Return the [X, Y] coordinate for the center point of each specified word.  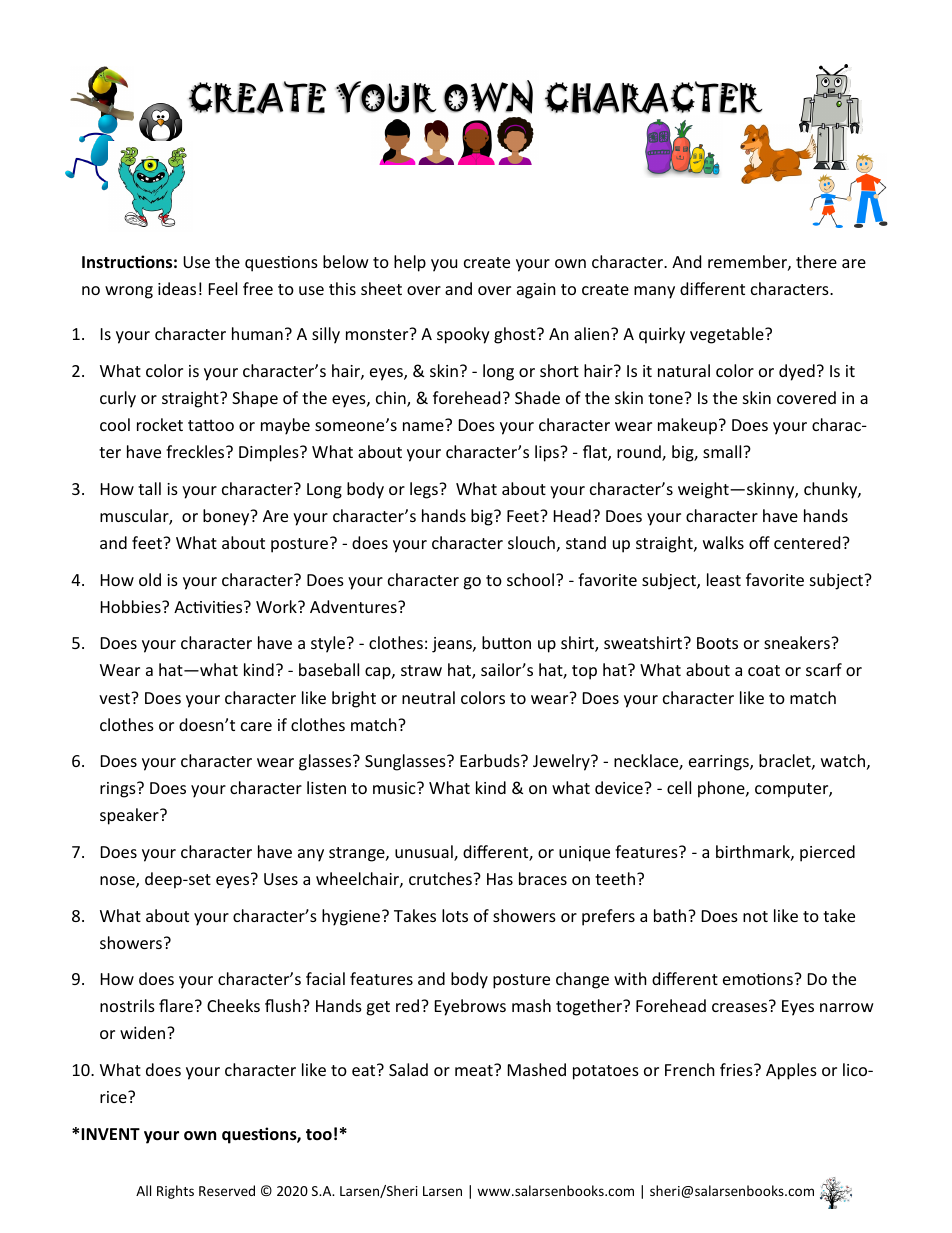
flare [176, 1005]
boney [227, 517]
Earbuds [491, 760]
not [755, 916]
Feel [223, 288]
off [759, 542]
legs [425, 490]
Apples [791, 1071]
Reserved [227, 1190]
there [816, 261]
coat [764, 670]
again [536, 291]
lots [455, 915]
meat [475, 1070]
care [256, 726]
